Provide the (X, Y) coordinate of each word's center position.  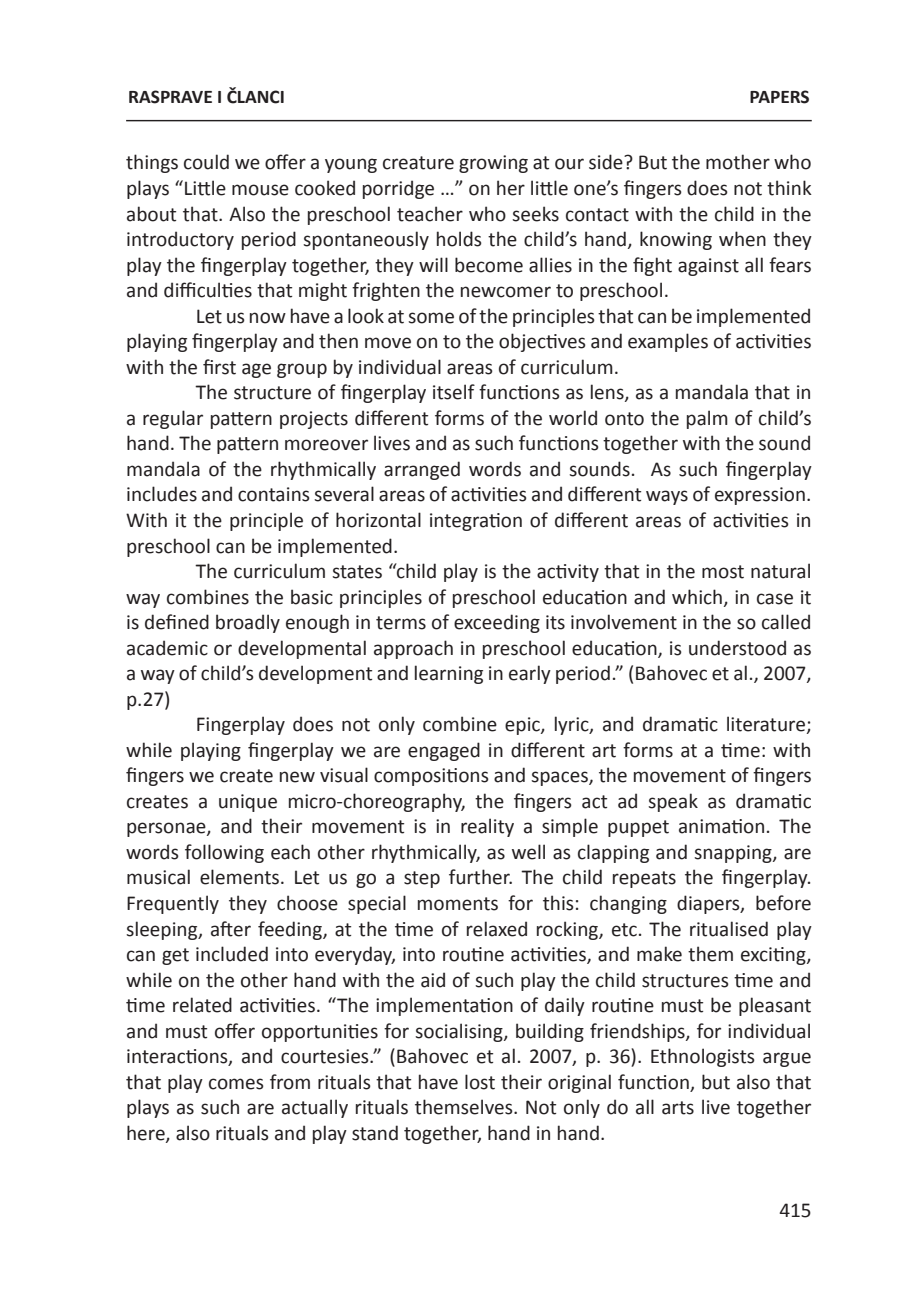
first (219, 367)
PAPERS (779, 97)
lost (480, 1082)
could (206, 162)
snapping (734, 854)
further (480, 877)
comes (236, 1084)
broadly (248, 623)
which (697, 597)
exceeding (497, 623)
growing (493, 164)
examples (668, 342)
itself (454, 392)
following (224, 853)
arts (678, 1108)
